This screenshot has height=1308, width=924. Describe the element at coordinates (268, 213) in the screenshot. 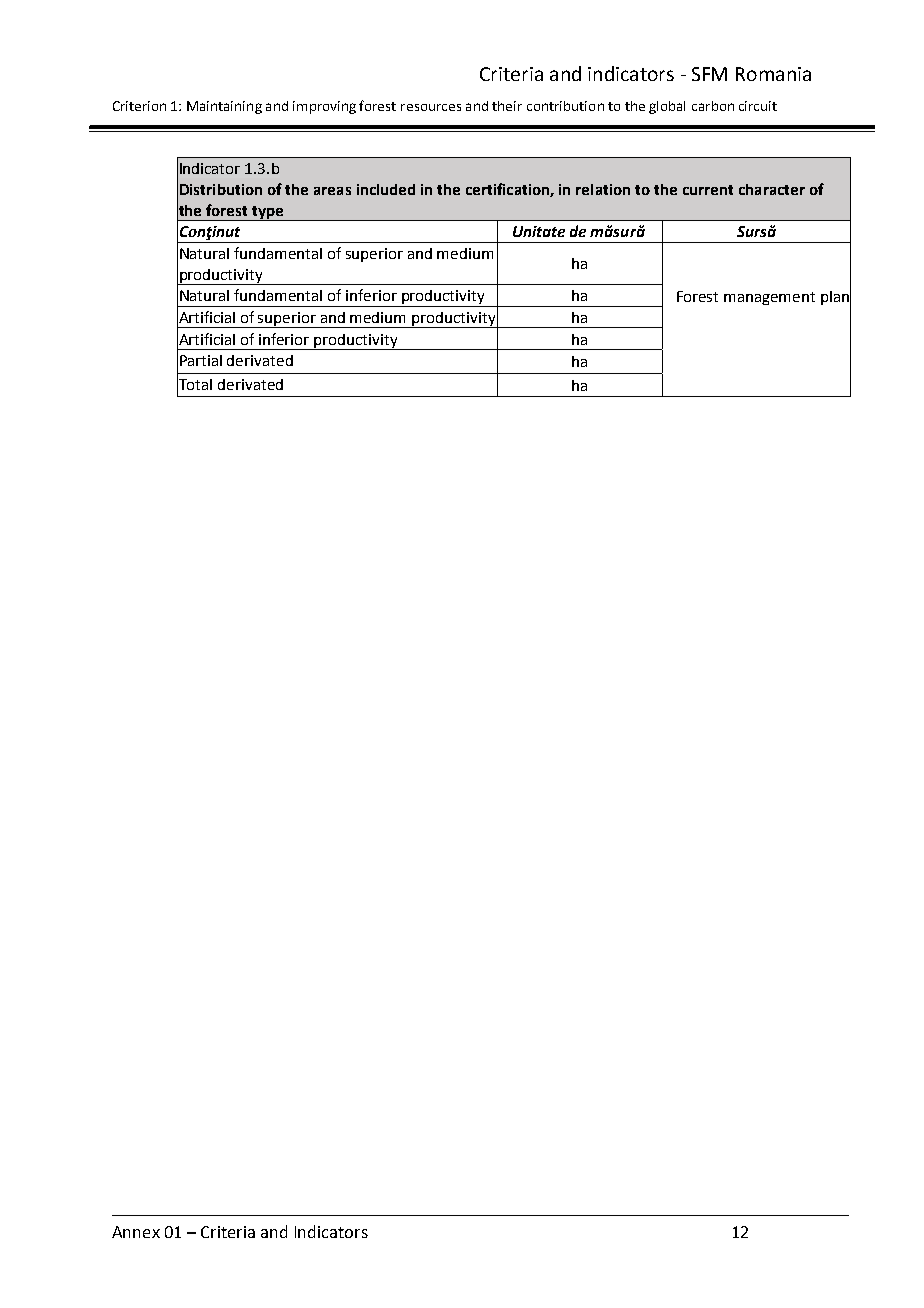

I see `type` at that location.
